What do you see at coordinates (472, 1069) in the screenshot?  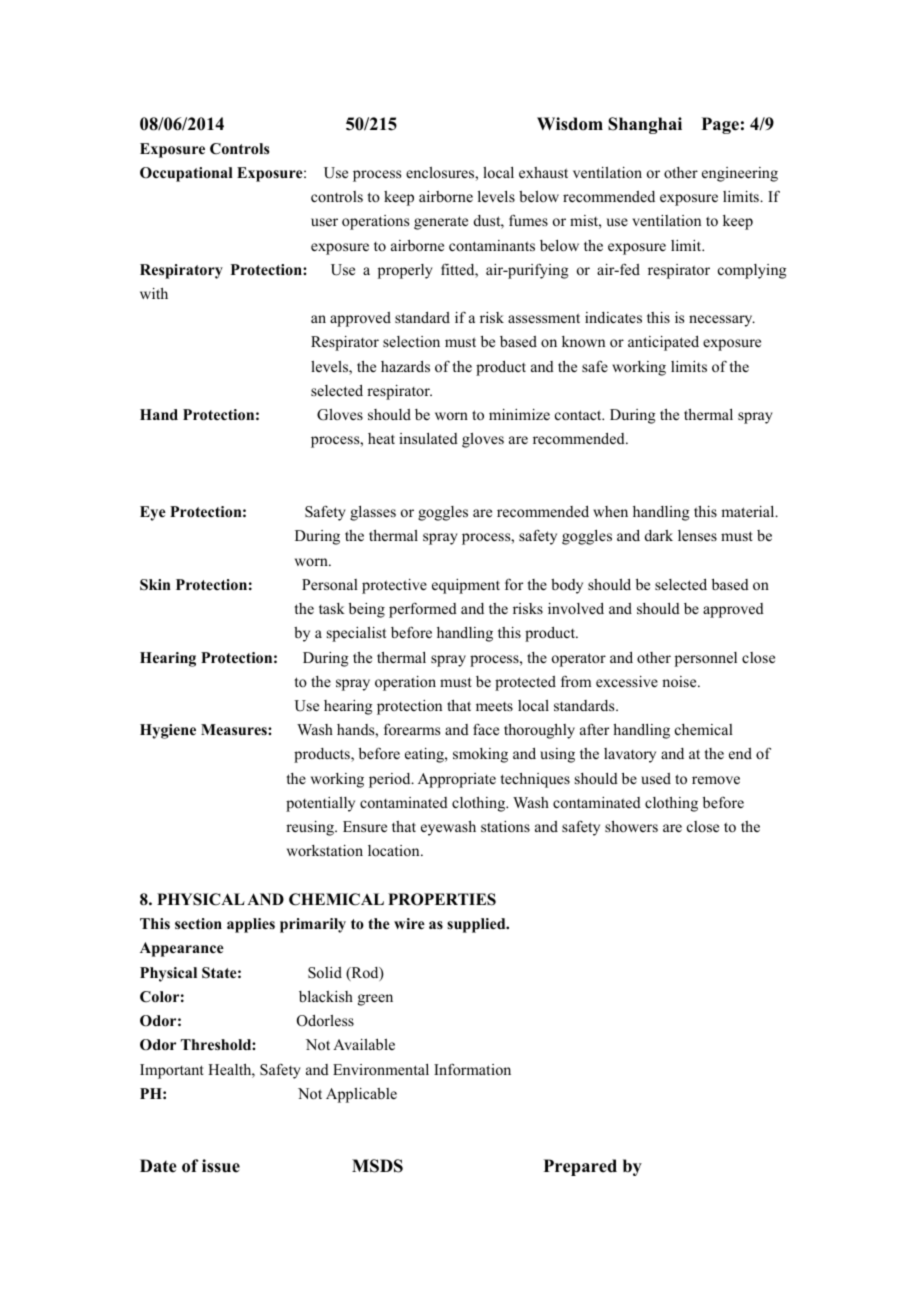 I see `Information` at bounding box center [472, 1069].
